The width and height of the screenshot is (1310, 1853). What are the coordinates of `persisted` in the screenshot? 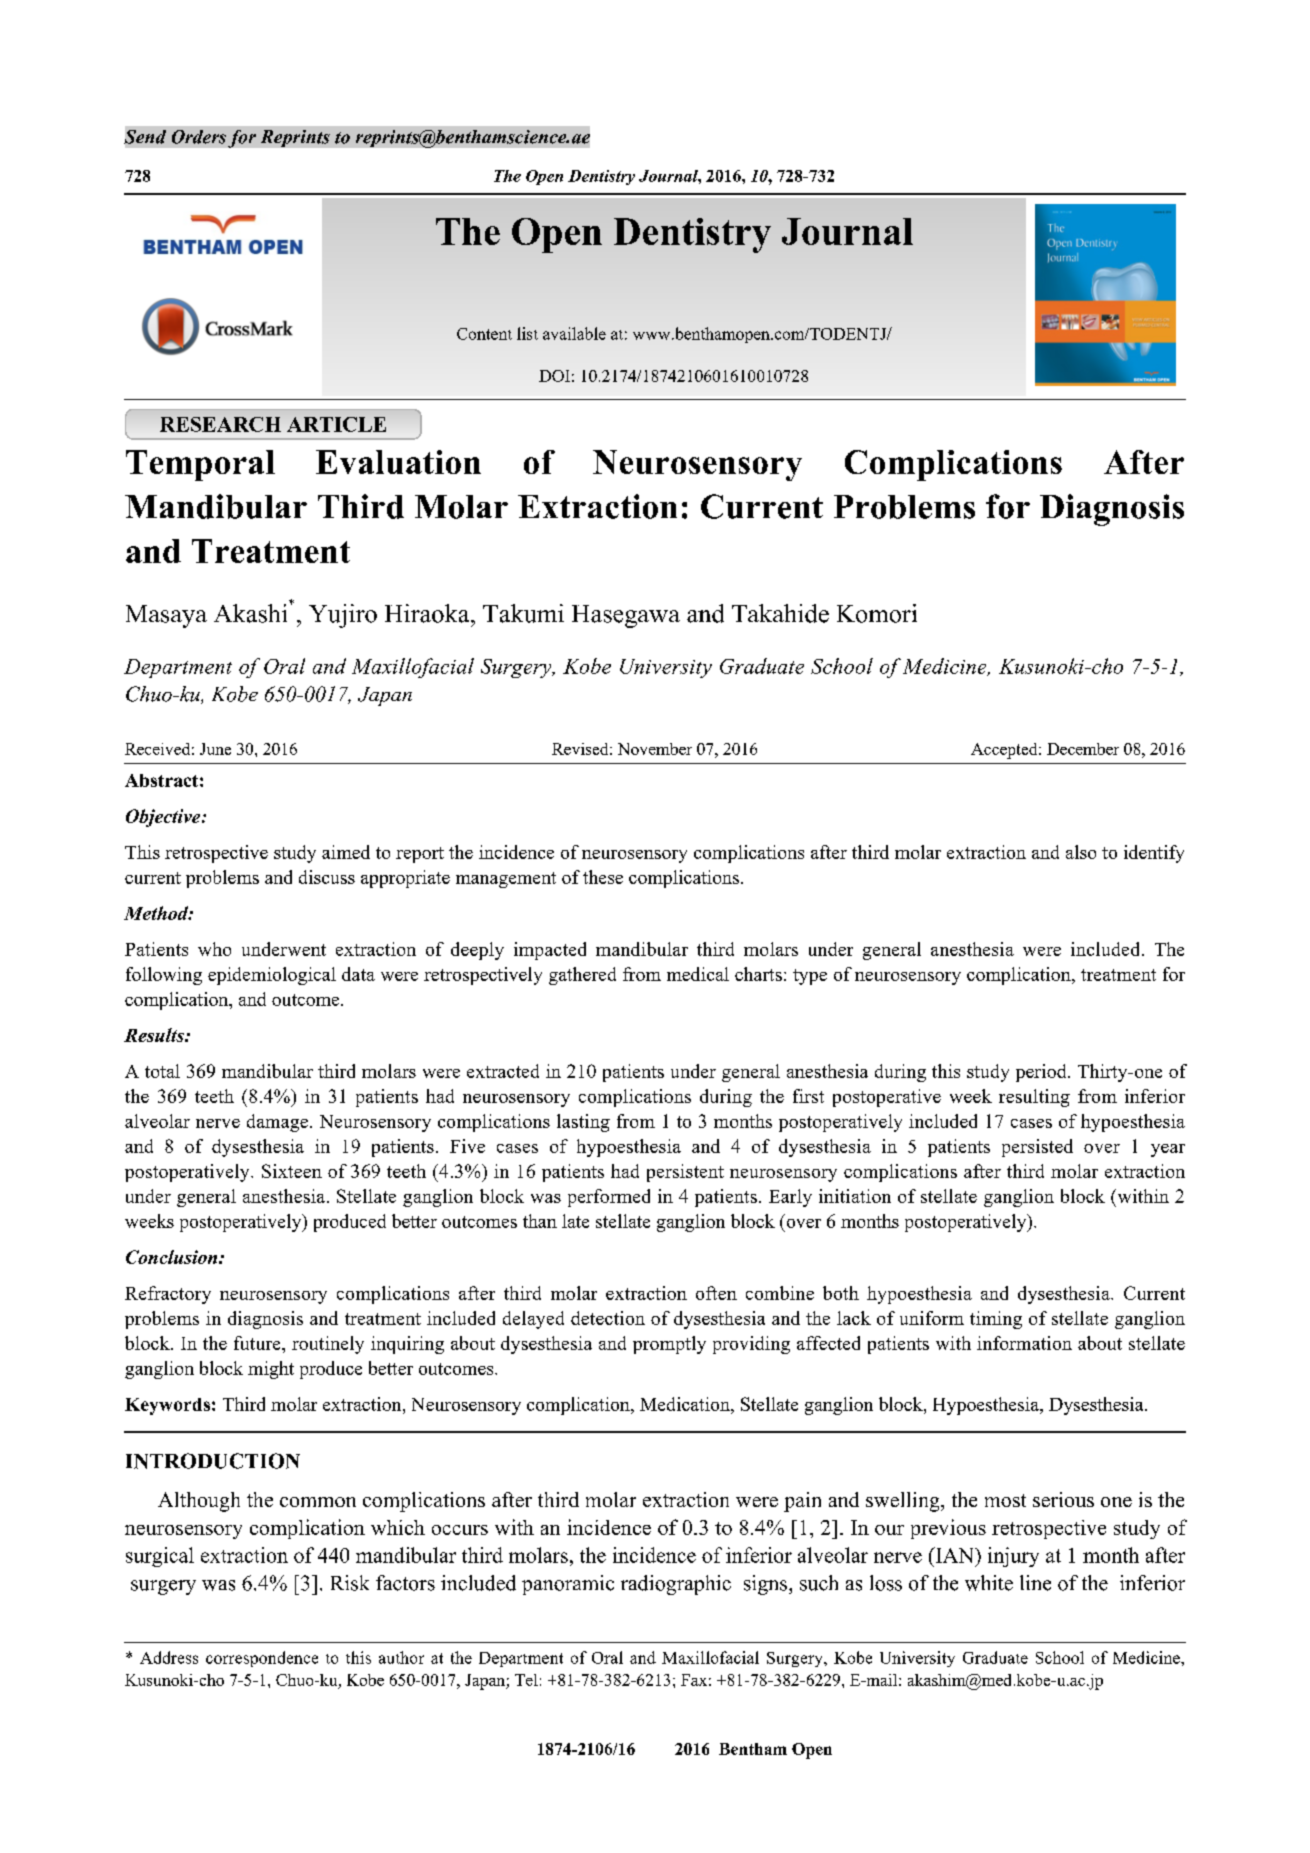 It's located at (1037, 1148).
